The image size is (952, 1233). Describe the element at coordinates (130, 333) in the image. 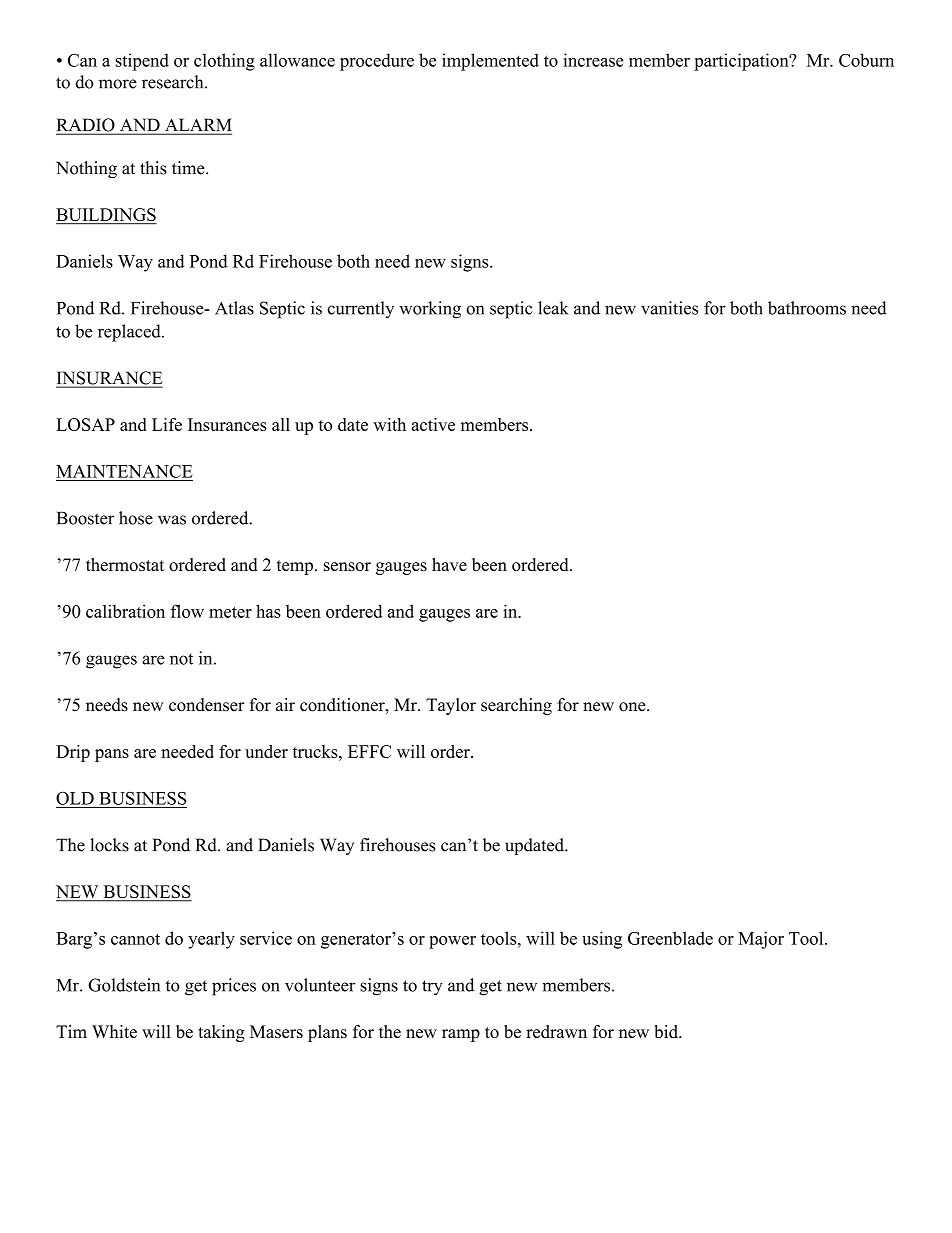

I see `replaced` at that location.
